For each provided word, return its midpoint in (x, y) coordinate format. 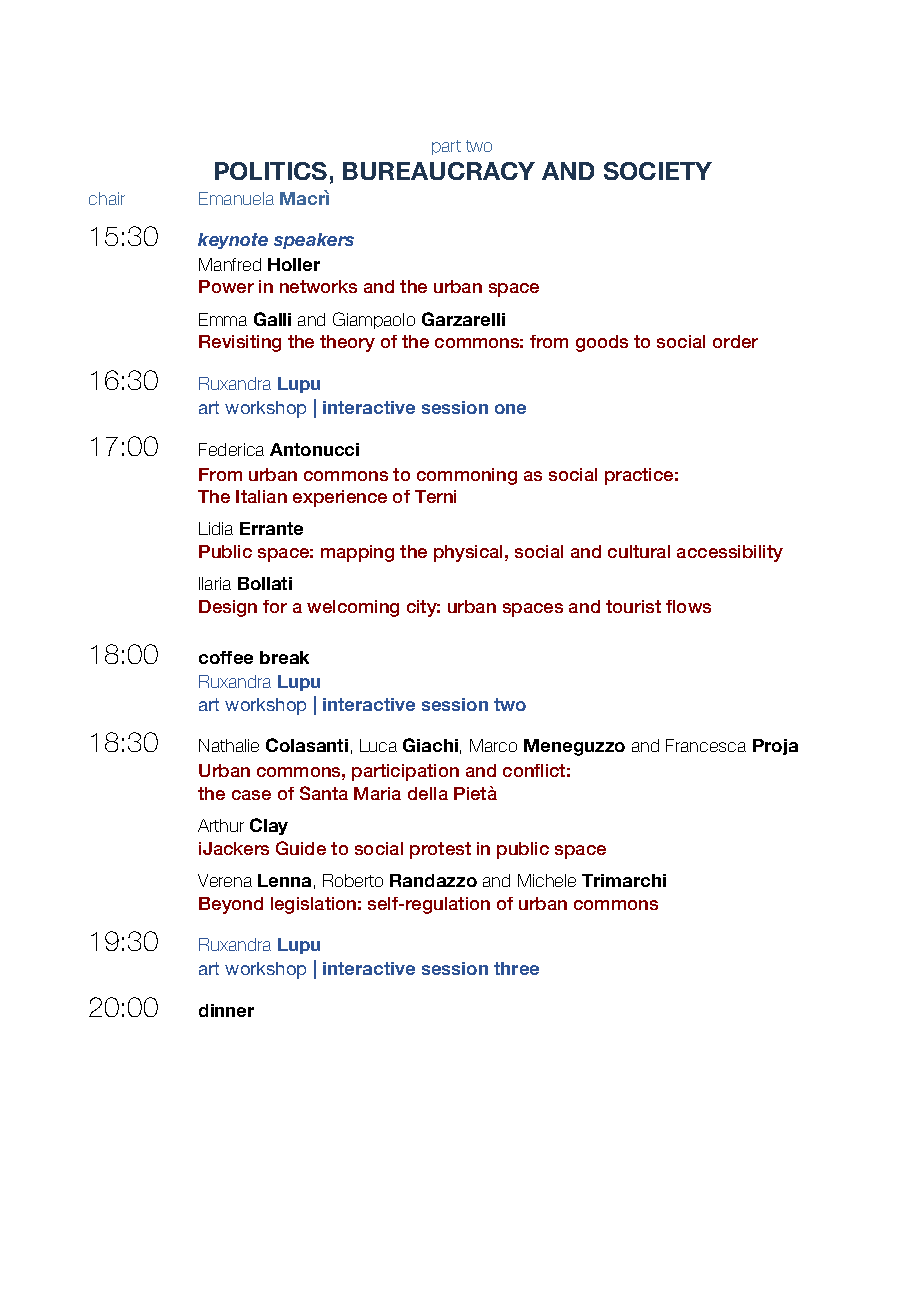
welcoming (353, 608)
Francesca (706, 745)
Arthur (221, 825)
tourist (633, 606)
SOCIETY (658, 171)
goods (602, 343)
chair (107, 198)
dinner (226, 1010)
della (428, 793)
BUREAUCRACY (439, 171)
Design (228, 608)
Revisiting (240, 343)
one (510, 409)
